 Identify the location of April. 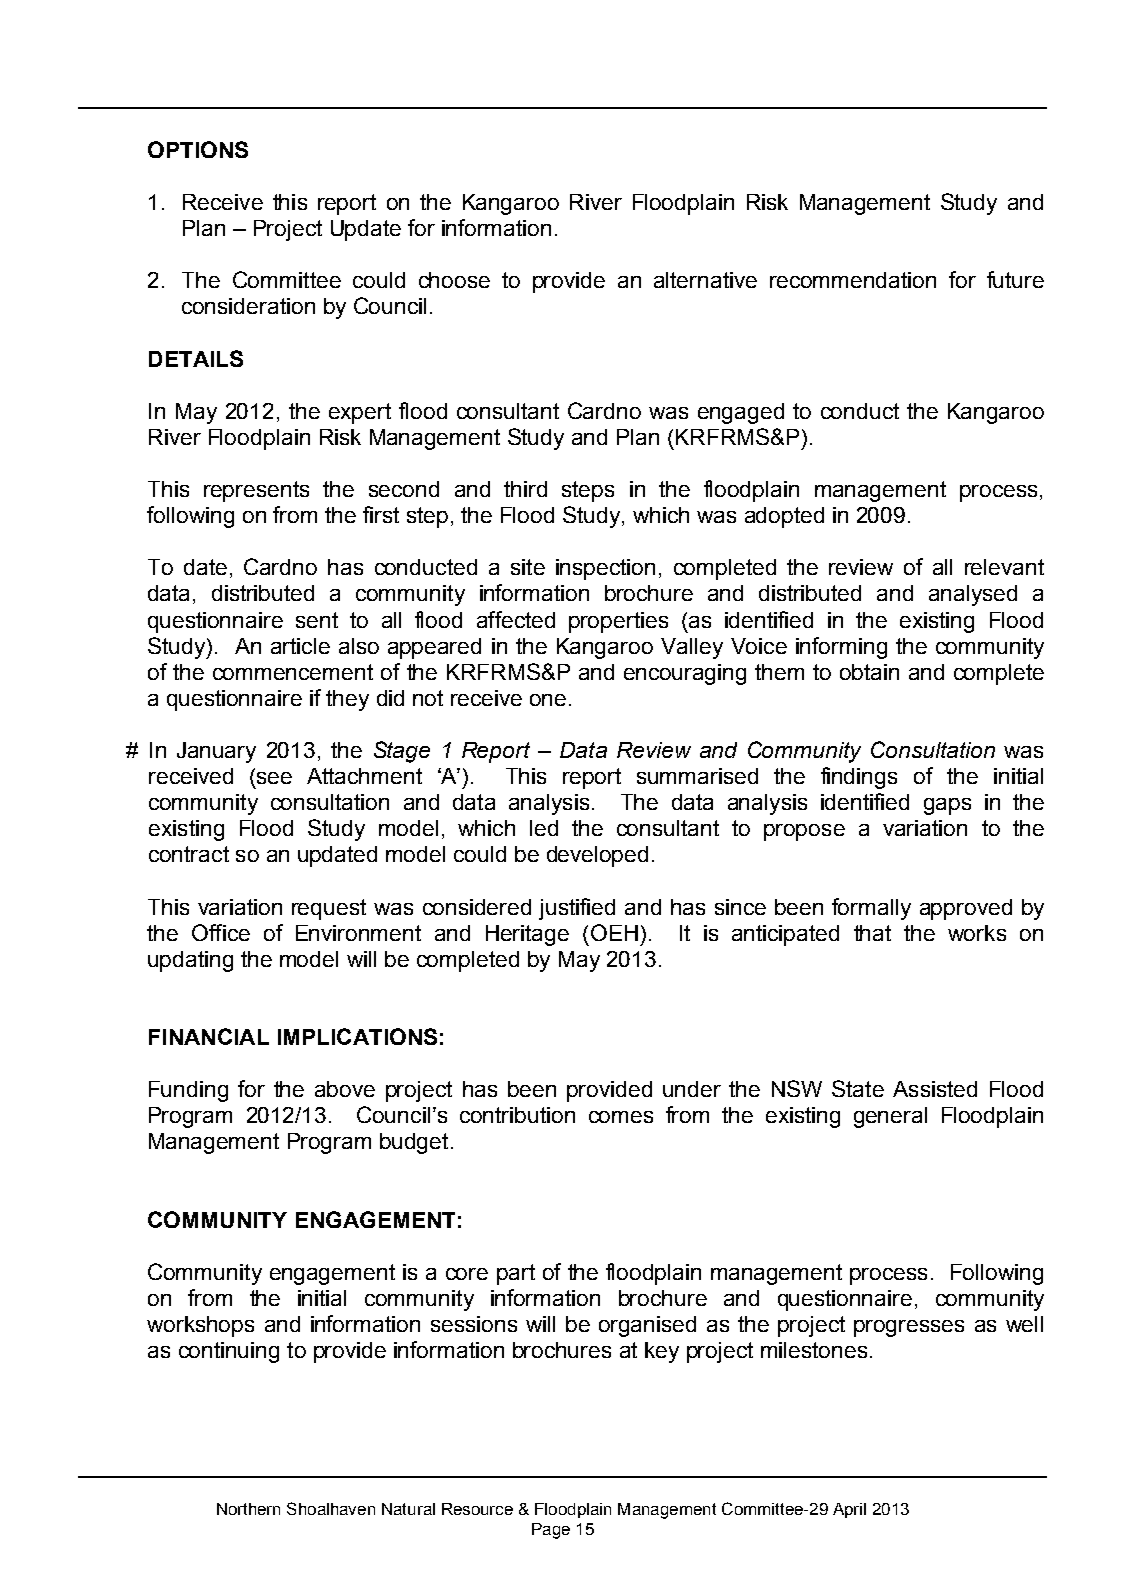
(849, 1510).
